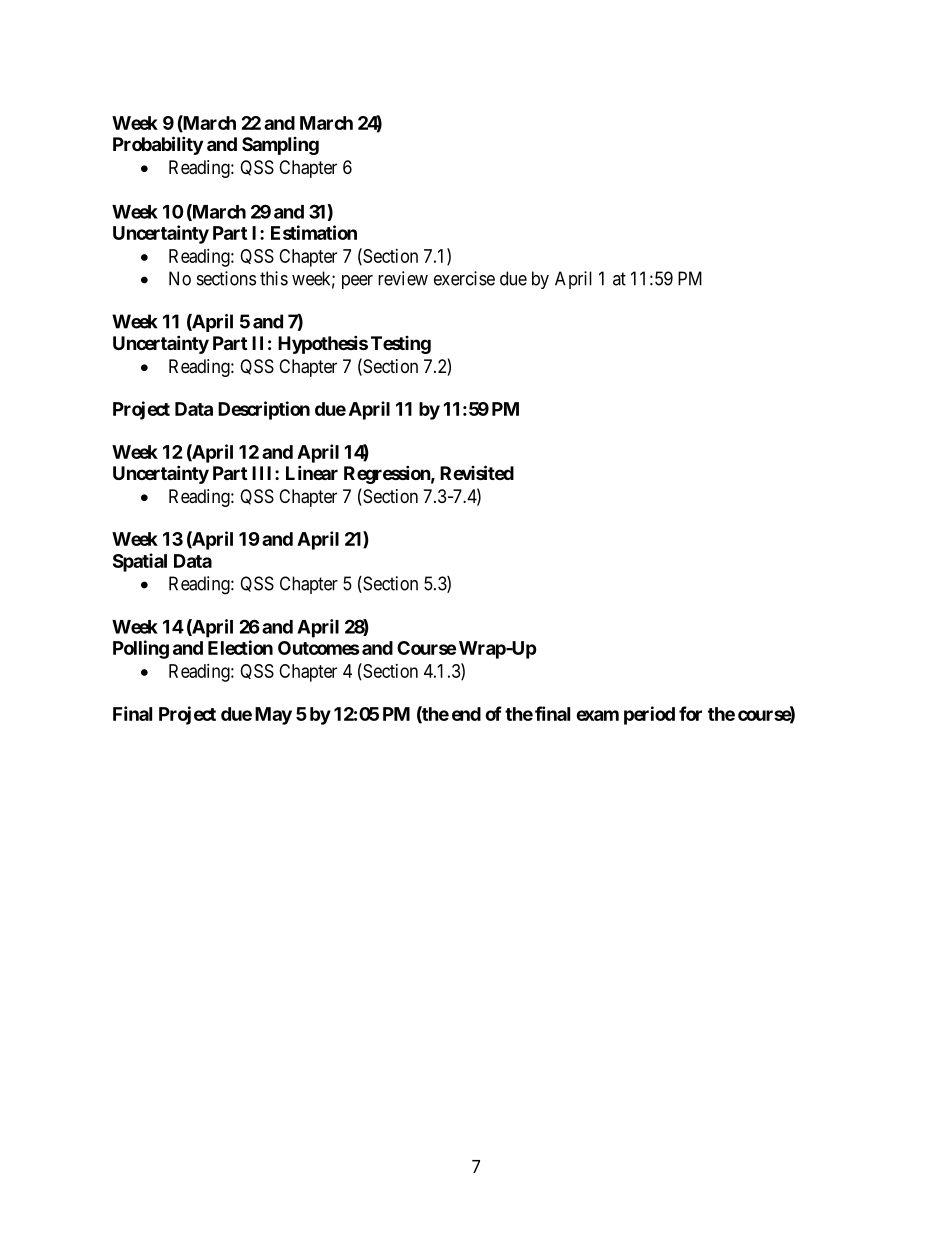 This screenshot has height=1233, width=952. I want to click on Description, so click(264, 410).
